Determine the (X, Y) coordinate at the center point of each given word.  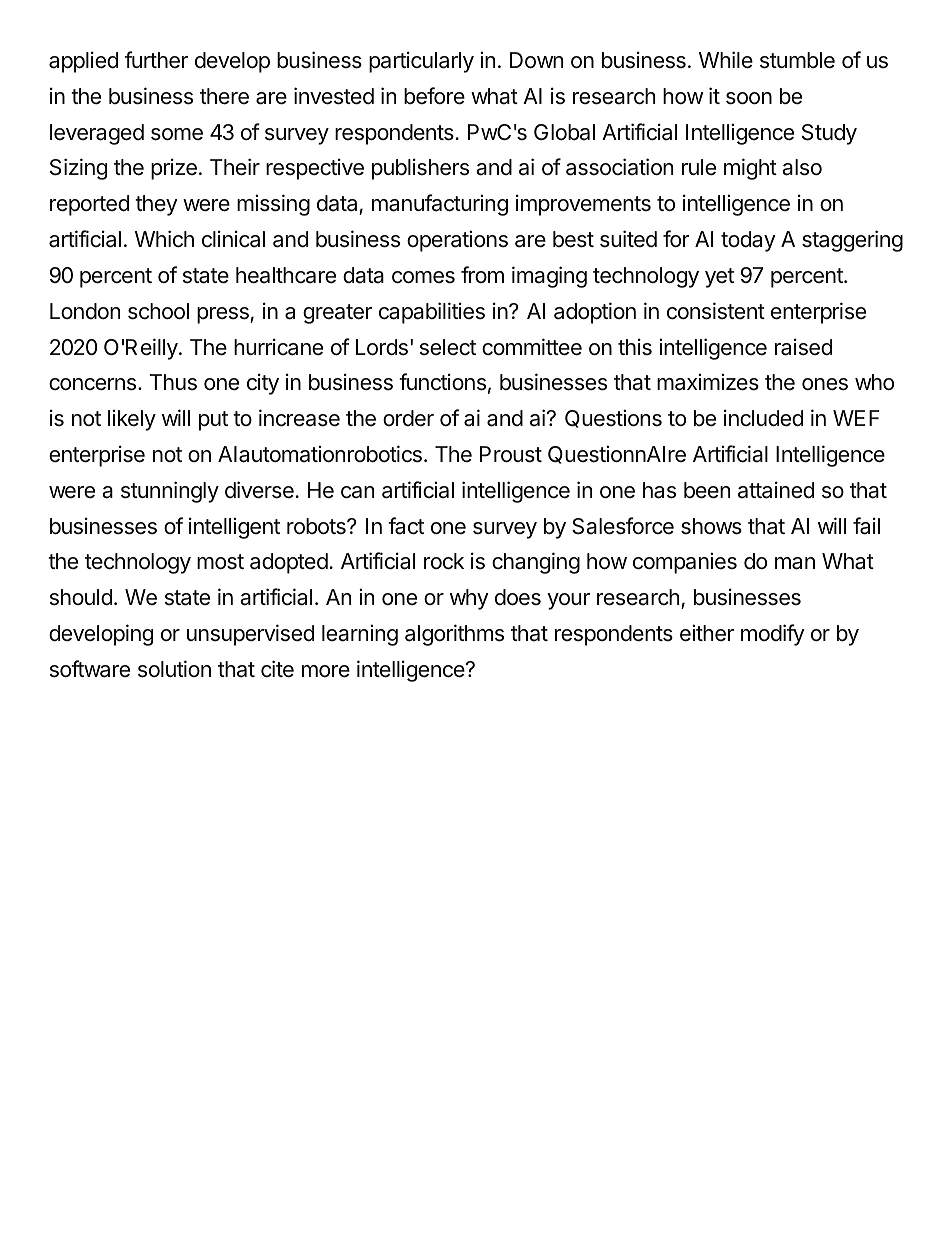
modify (773, 635)
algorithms (454, 635)
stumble (797, 60)
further (156, 59)
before (434, 96)
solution (174, 669)
